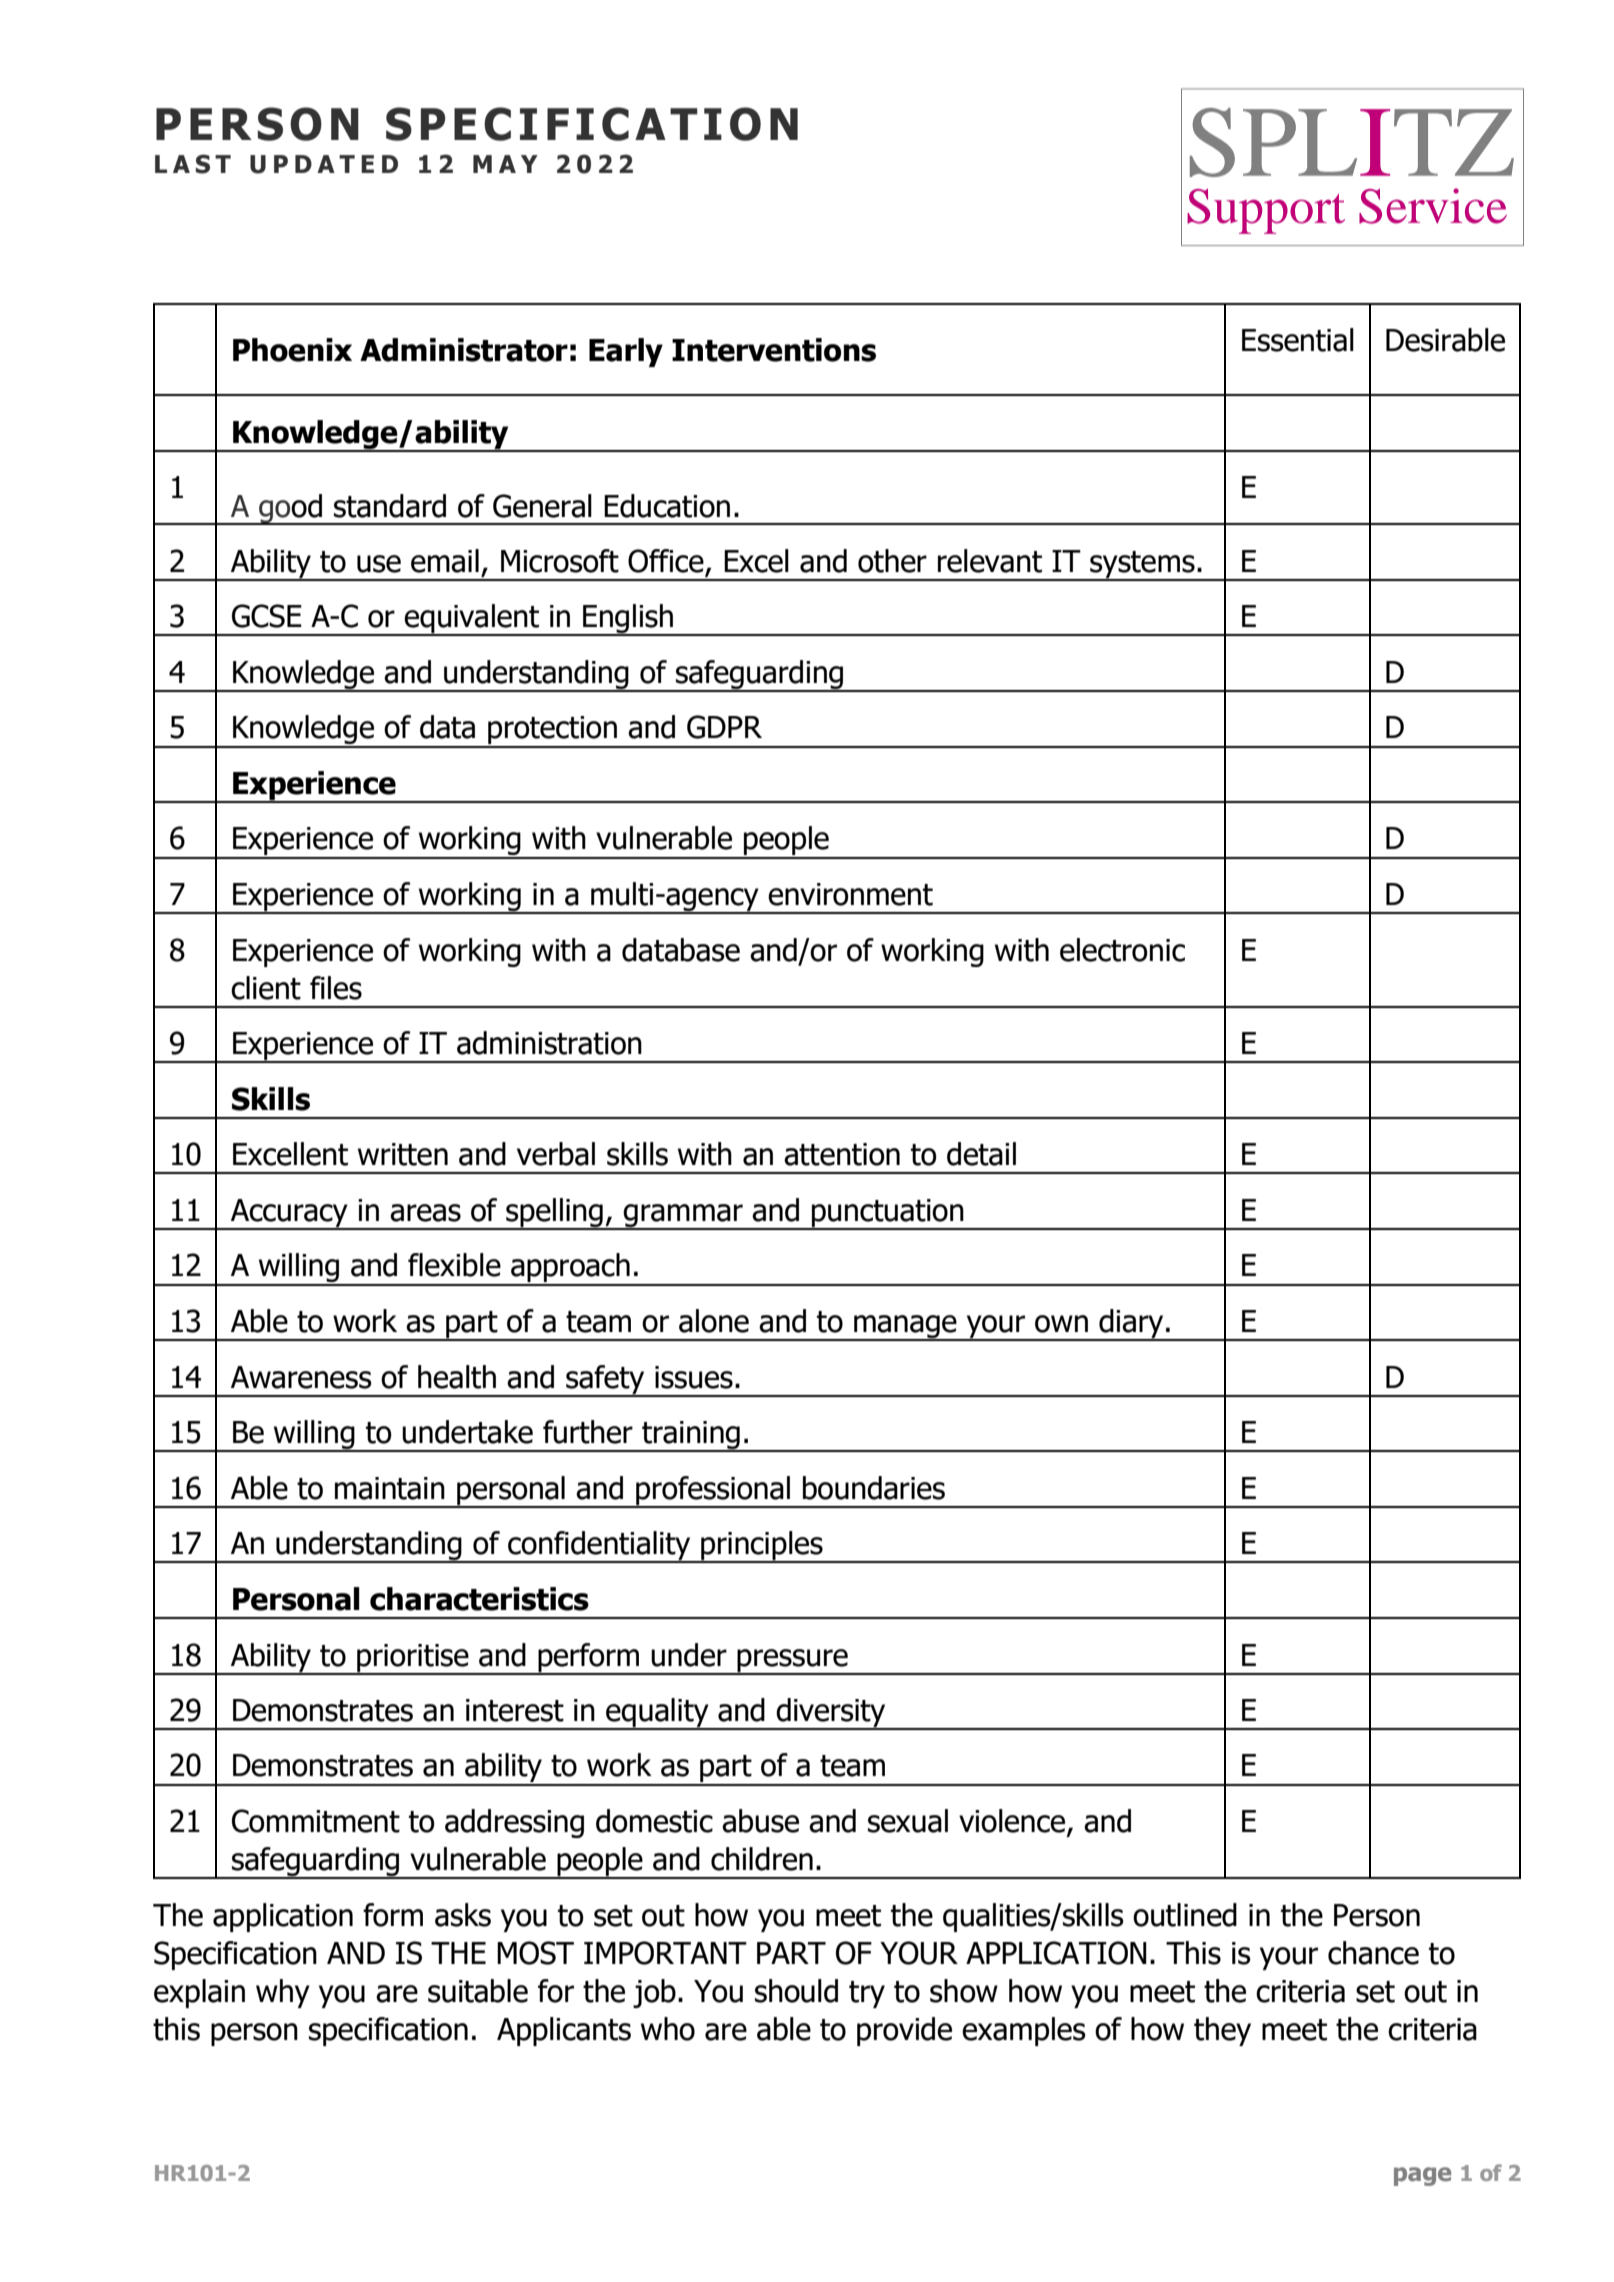 Image resolution: width=1614 pixels, height=2282 pixels. What do you see at coordinates (289, 1214) in the document?
I see `Accuracy` at bounding box center [289, 1214].
